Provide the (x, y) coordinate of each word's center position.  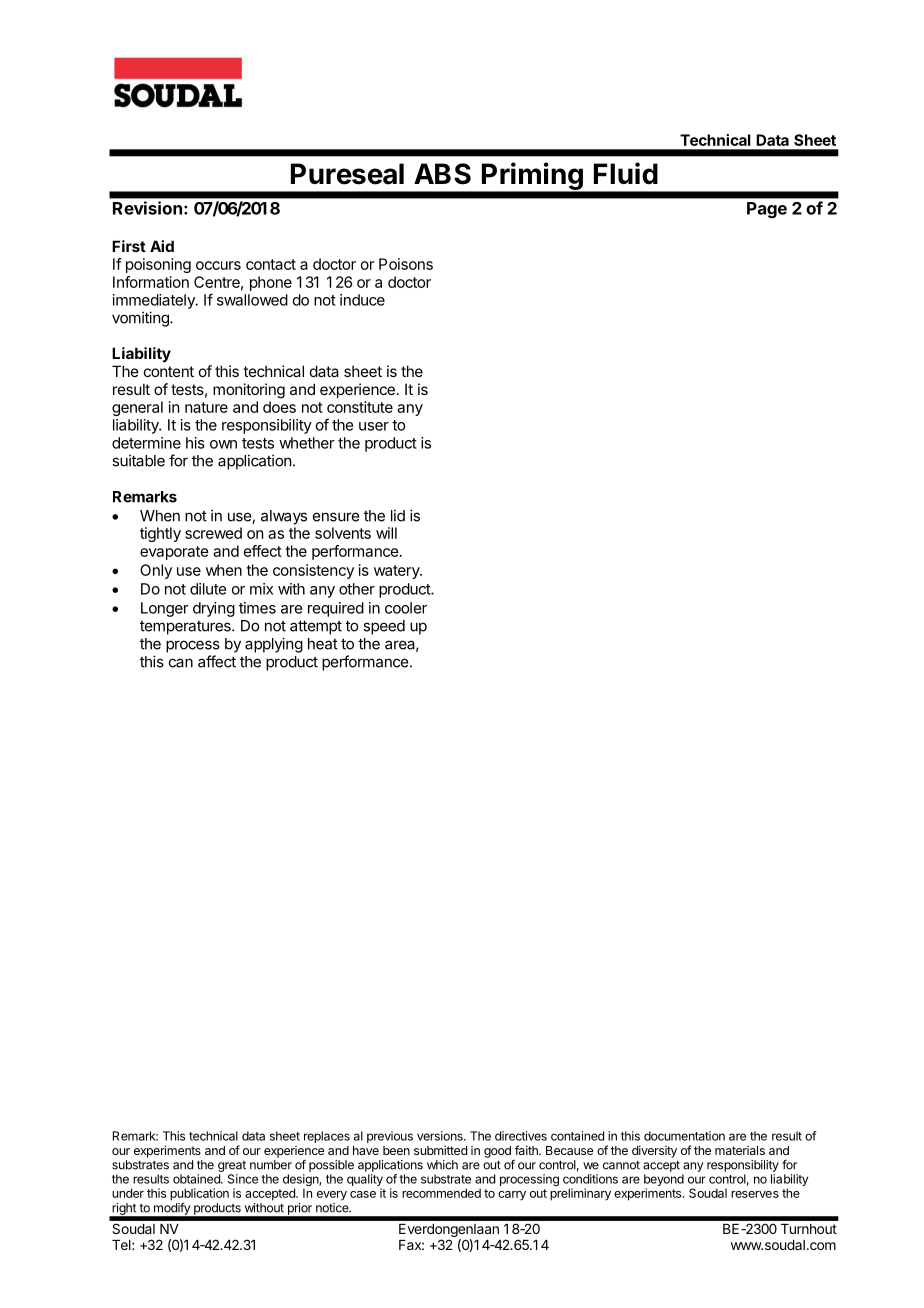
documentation (684, 1136)
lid (398, 515)
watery (397, 572)
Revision (147, 208)
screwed (213, 533)
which (442, 1165)
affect (217, 661)
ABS (442, 174)
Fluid (626, 173)
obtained (197, 1179)
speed (384, 627)
